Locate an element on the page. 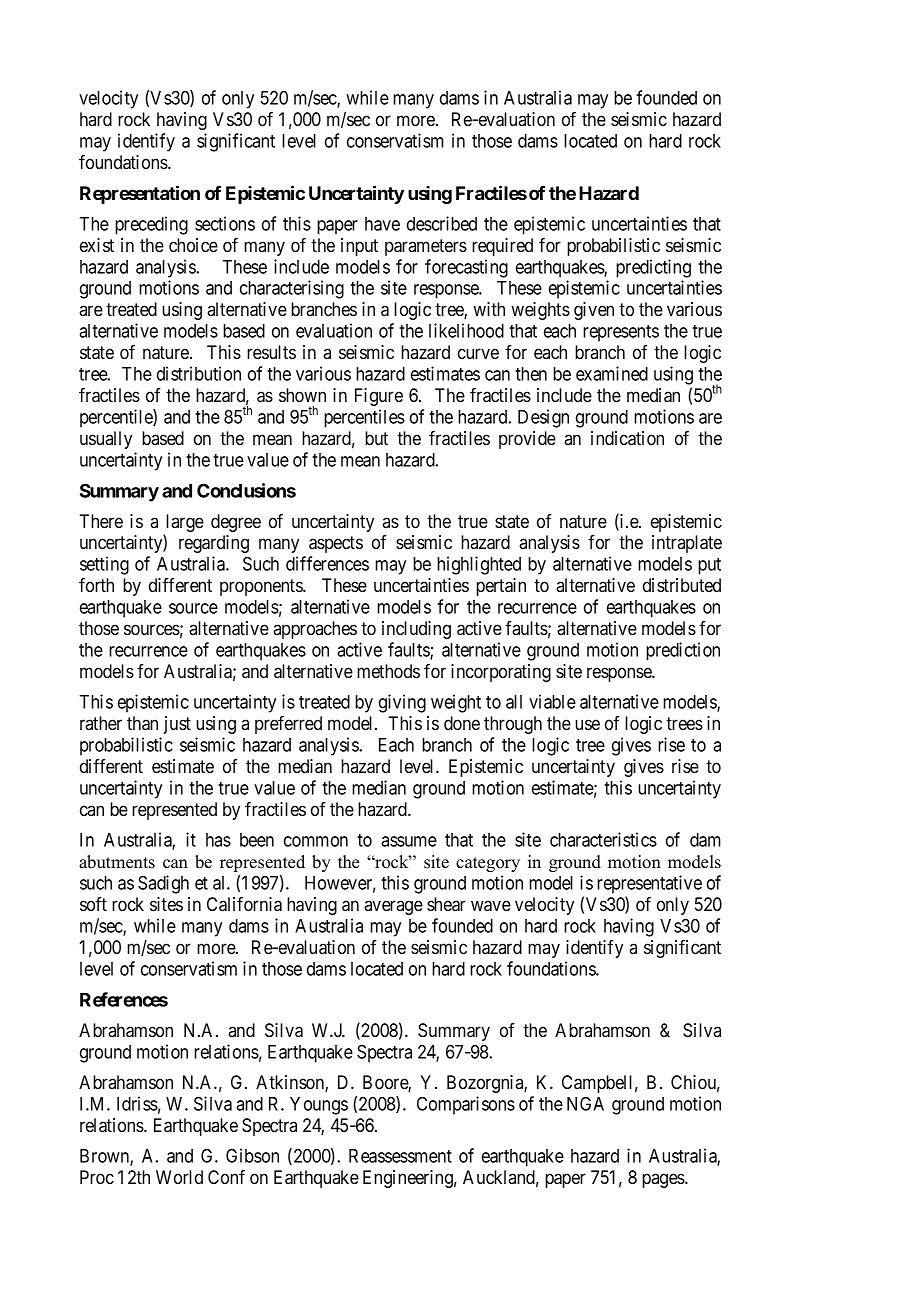 This image has height=1308, width=924. predicting is located at coordinates (653, 268).
